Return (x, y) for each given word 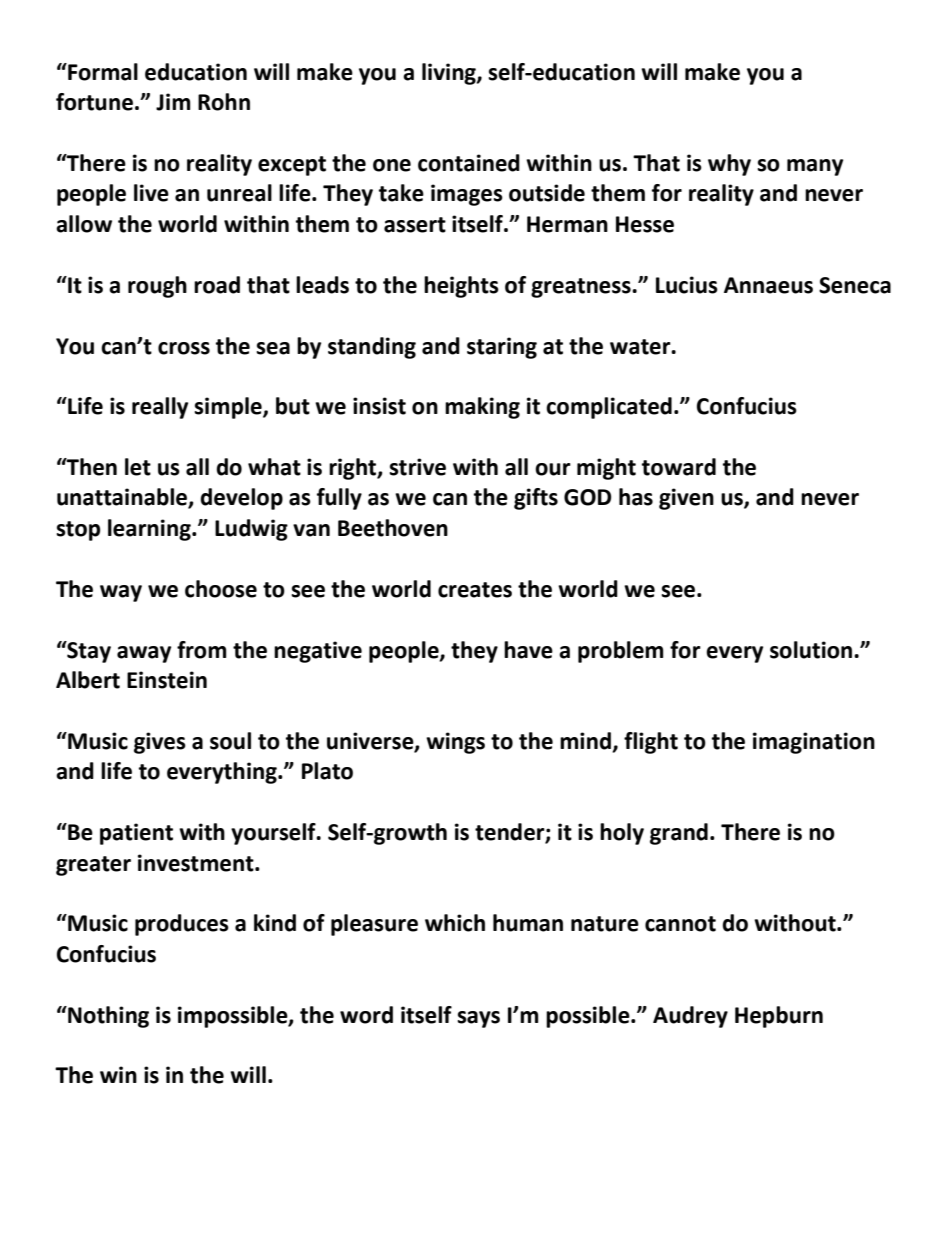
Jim (173, 102)
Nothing (107, 1017)
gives (160, 743)
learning (150, 530)
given (686, 499)
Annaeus (768, 285)
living (450, 74)
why (729, 165)
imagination (814, 743)
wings (455, 743)
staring (502, 348)
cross (184, 348)
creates (475, 590)
